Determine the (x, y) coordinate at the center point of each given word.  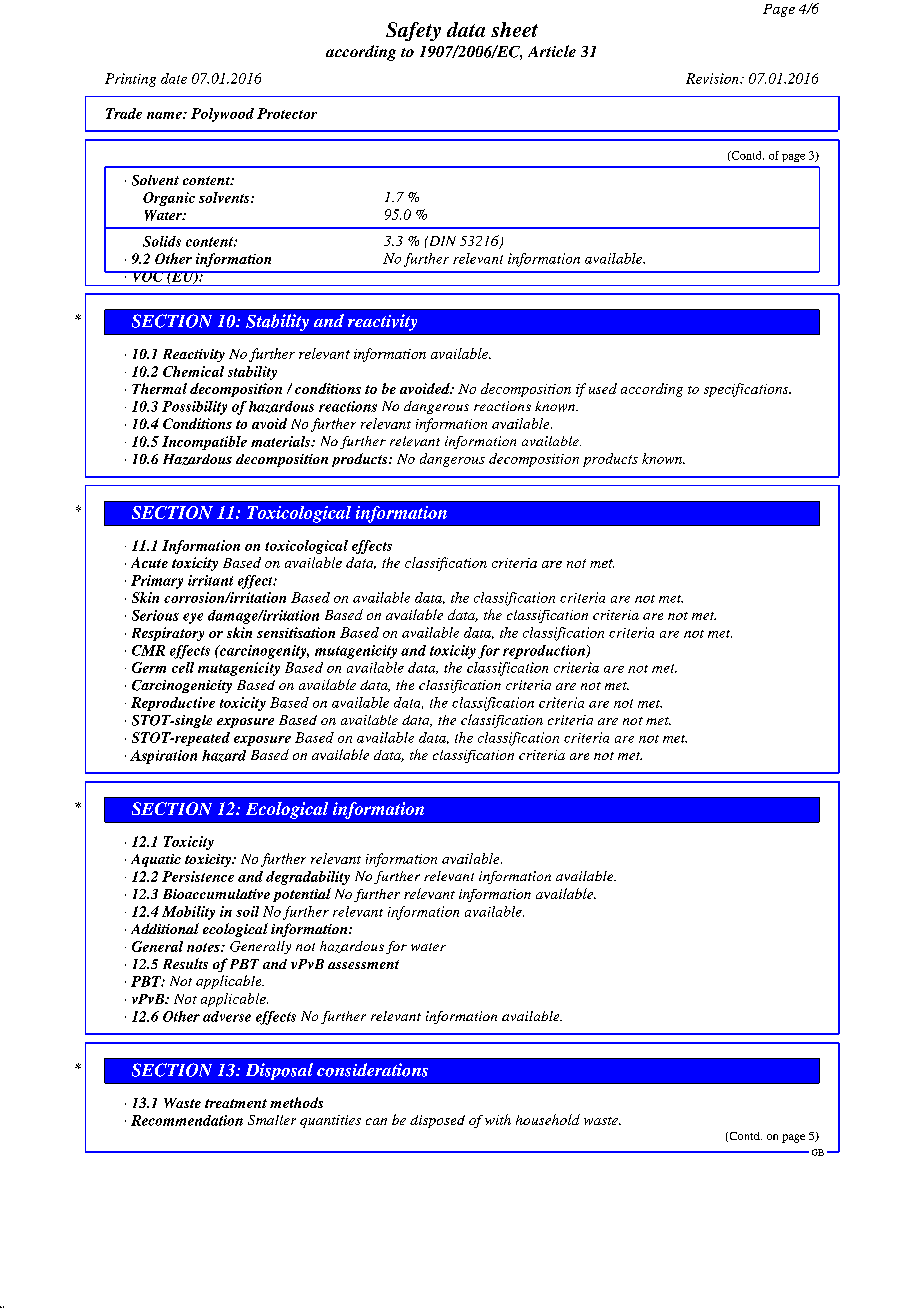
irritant (210, 580)
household (548, 1119)
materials (282, 441)
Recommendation (187, 1120)
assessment (363, 964)
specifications (747, 390)
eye (193, 618)
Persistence (198, 876)
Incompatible (204, 443)
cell (183, 667)
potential (302, 895)
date (174, 78)
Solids (162, 241)
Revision (713, 78)
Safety (413, 31)
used (603, 388)
